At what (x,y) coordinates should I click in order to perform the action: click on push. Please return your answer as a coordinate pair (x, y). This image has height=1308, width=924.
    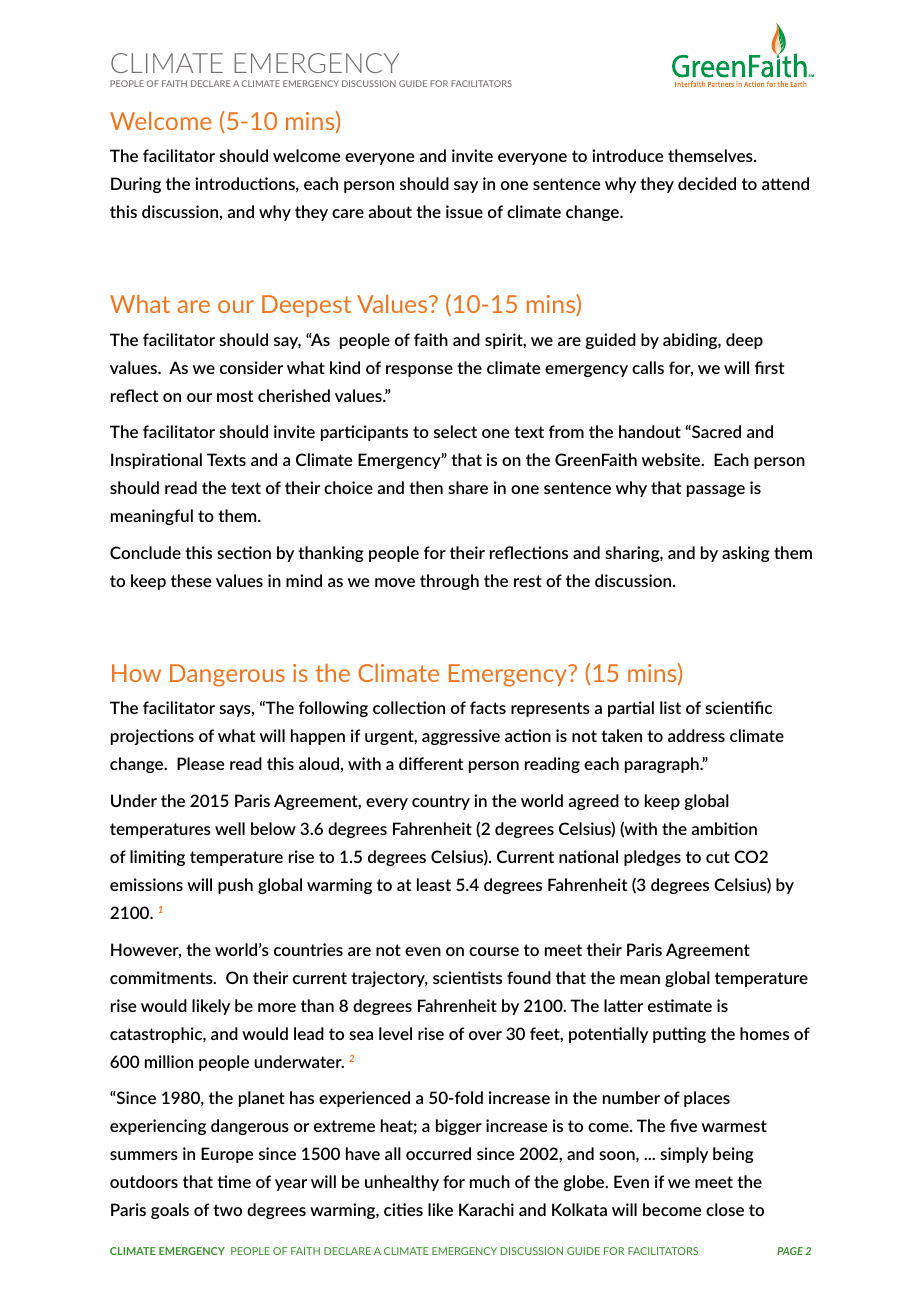
    Looking at the image, I should click on (235, 886).
